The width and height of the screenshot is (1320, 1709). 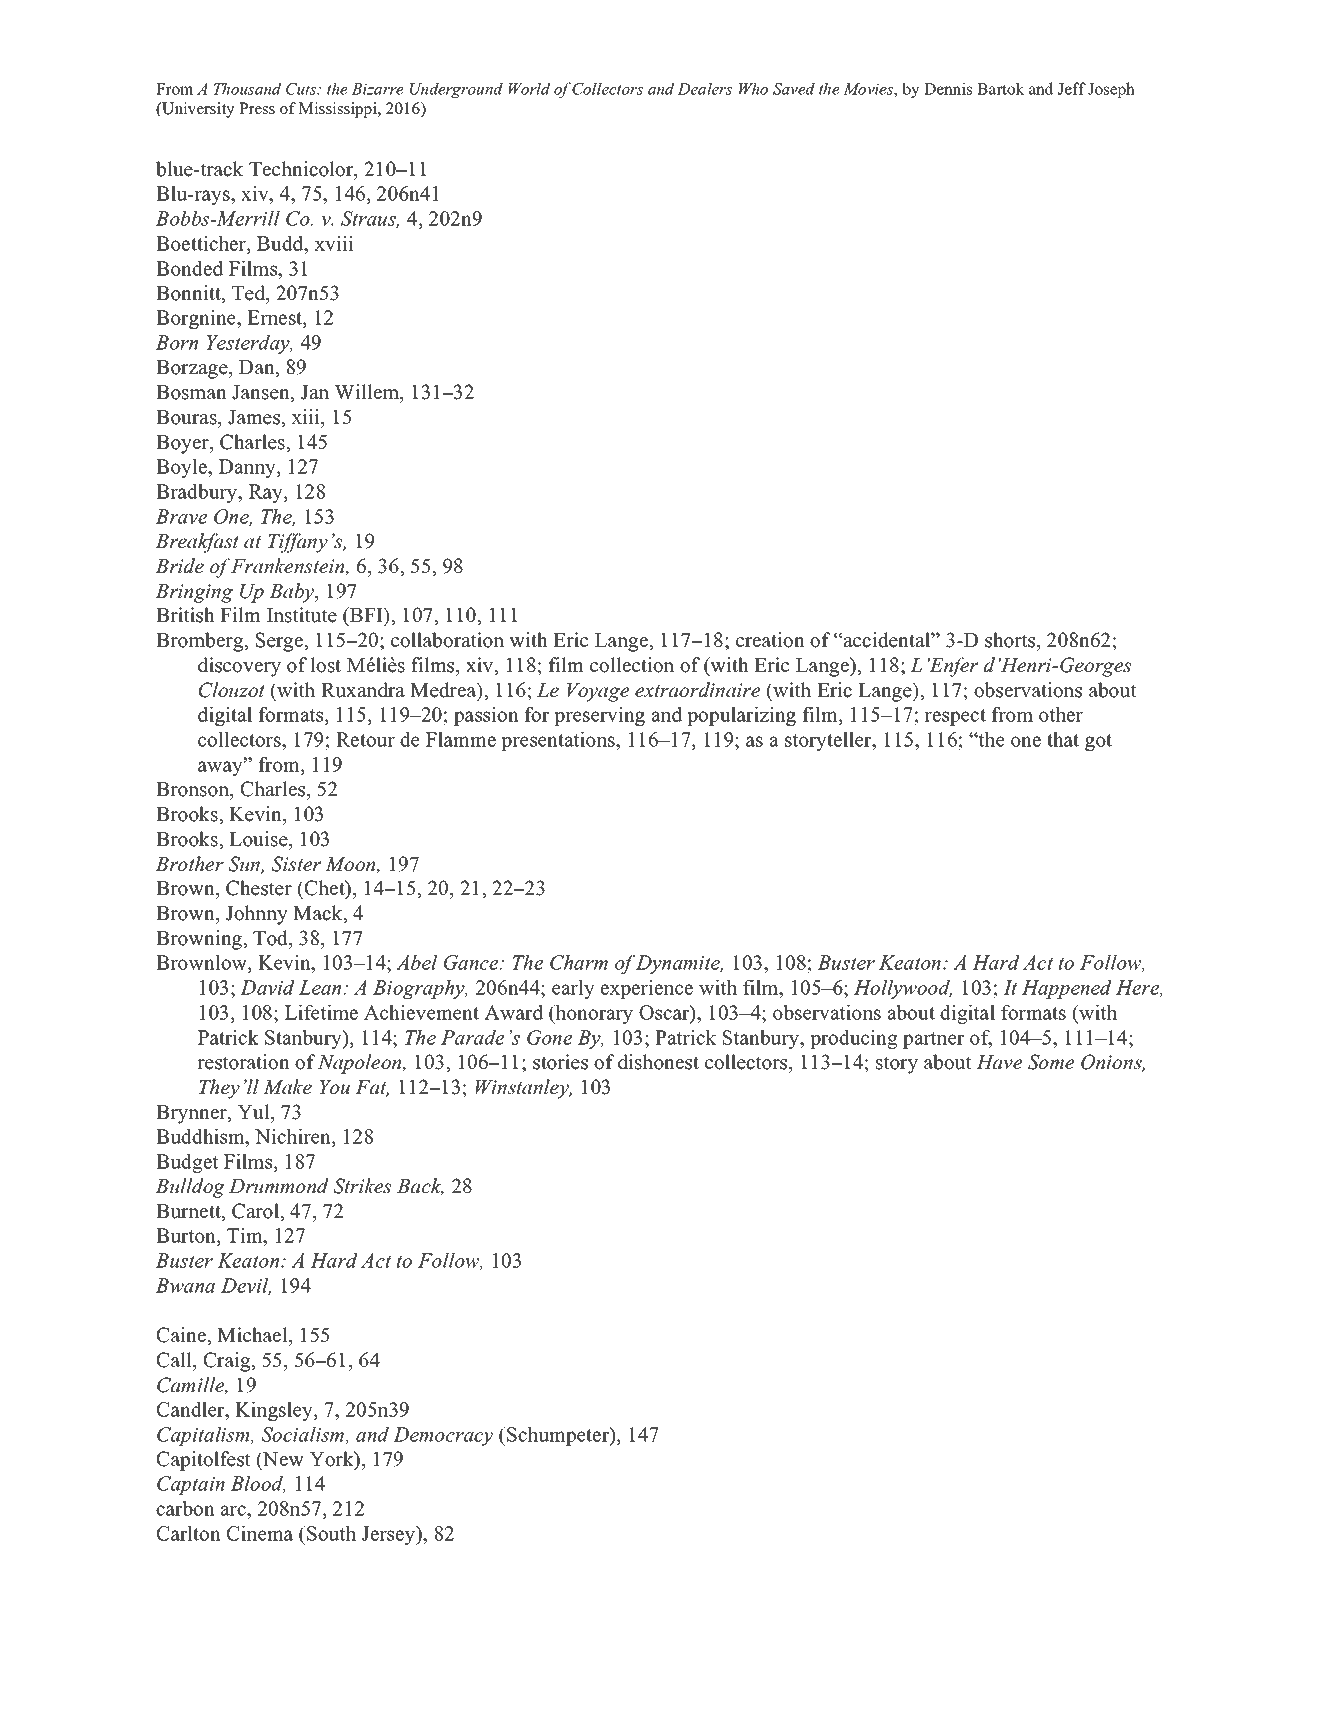 I want to click on dishonest, so click(x=658, y=1062).
